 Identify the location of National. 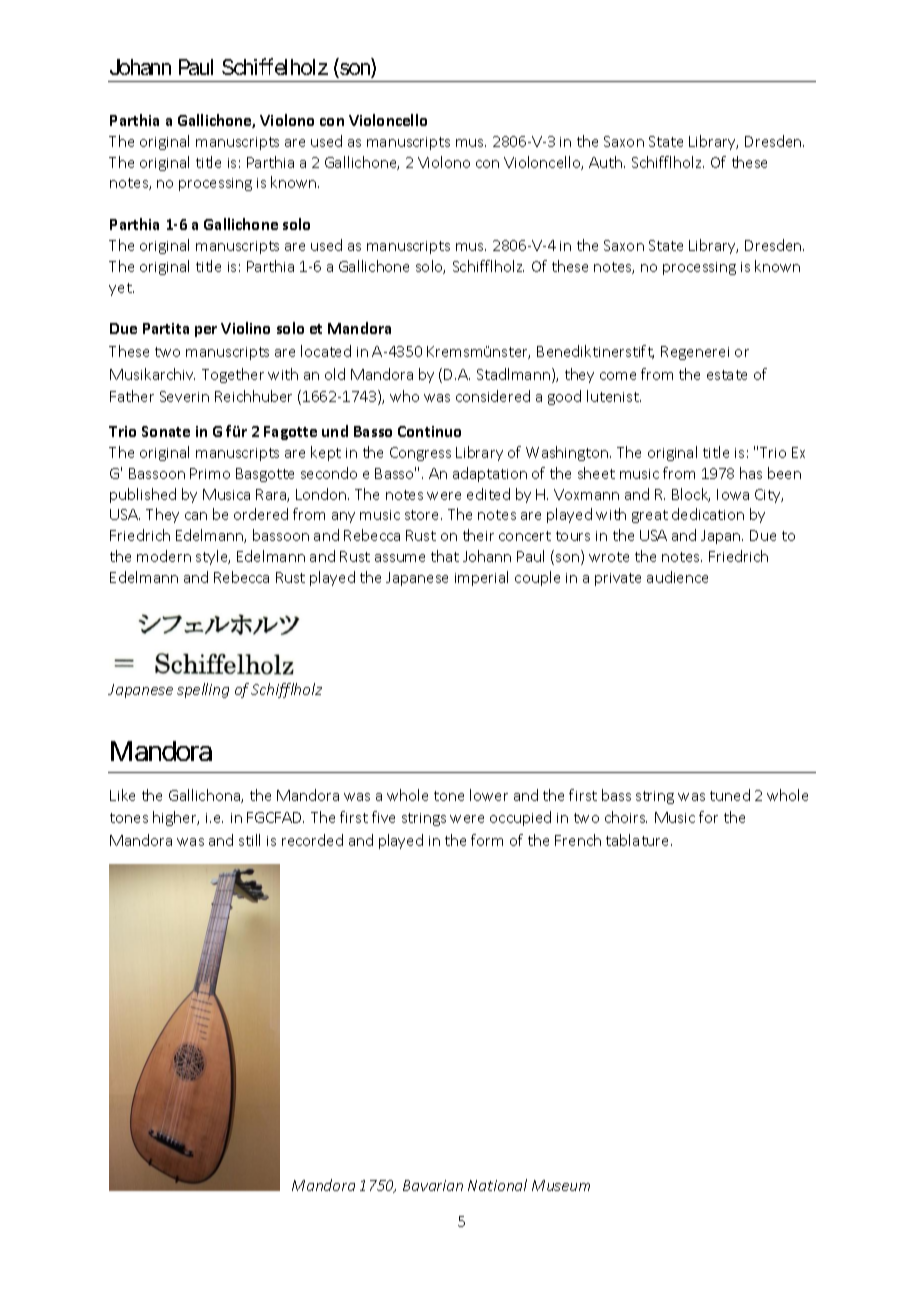
(497, 1185).
